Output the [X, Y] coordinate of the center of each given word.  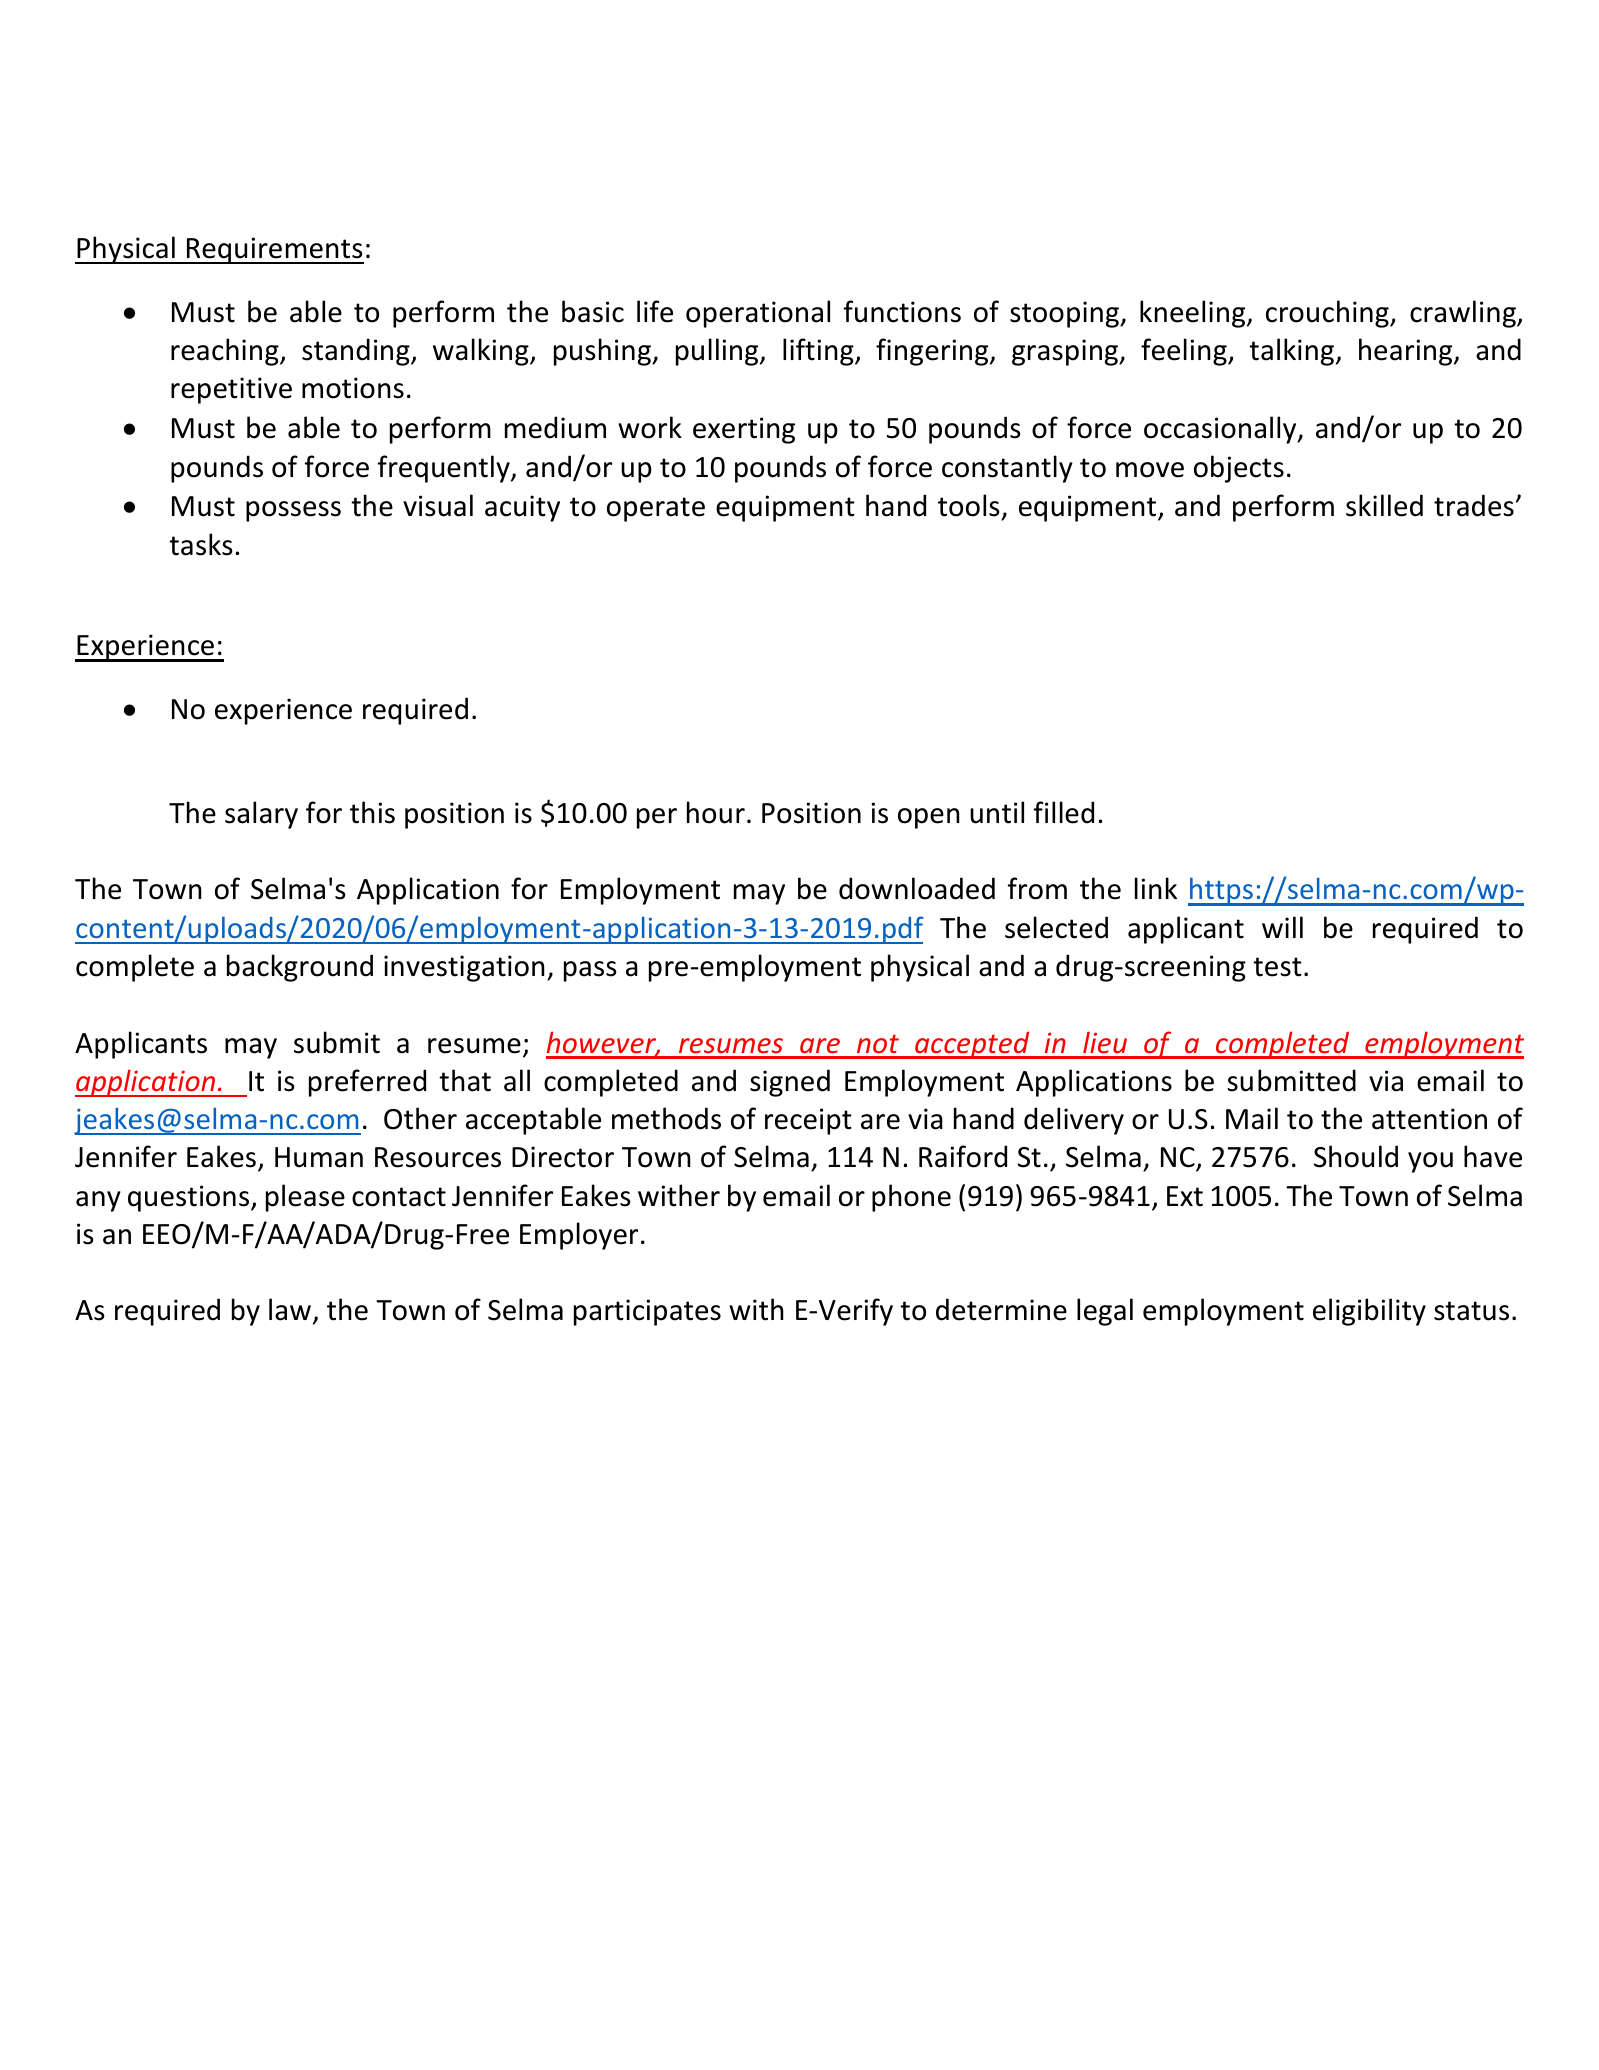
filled [1064, 812]
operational [758, 314]
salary [261, 815]
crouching [1328, 314]
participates [647, 1312]
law [291, 1311]
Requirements [274, 250]
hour [716, 812]
